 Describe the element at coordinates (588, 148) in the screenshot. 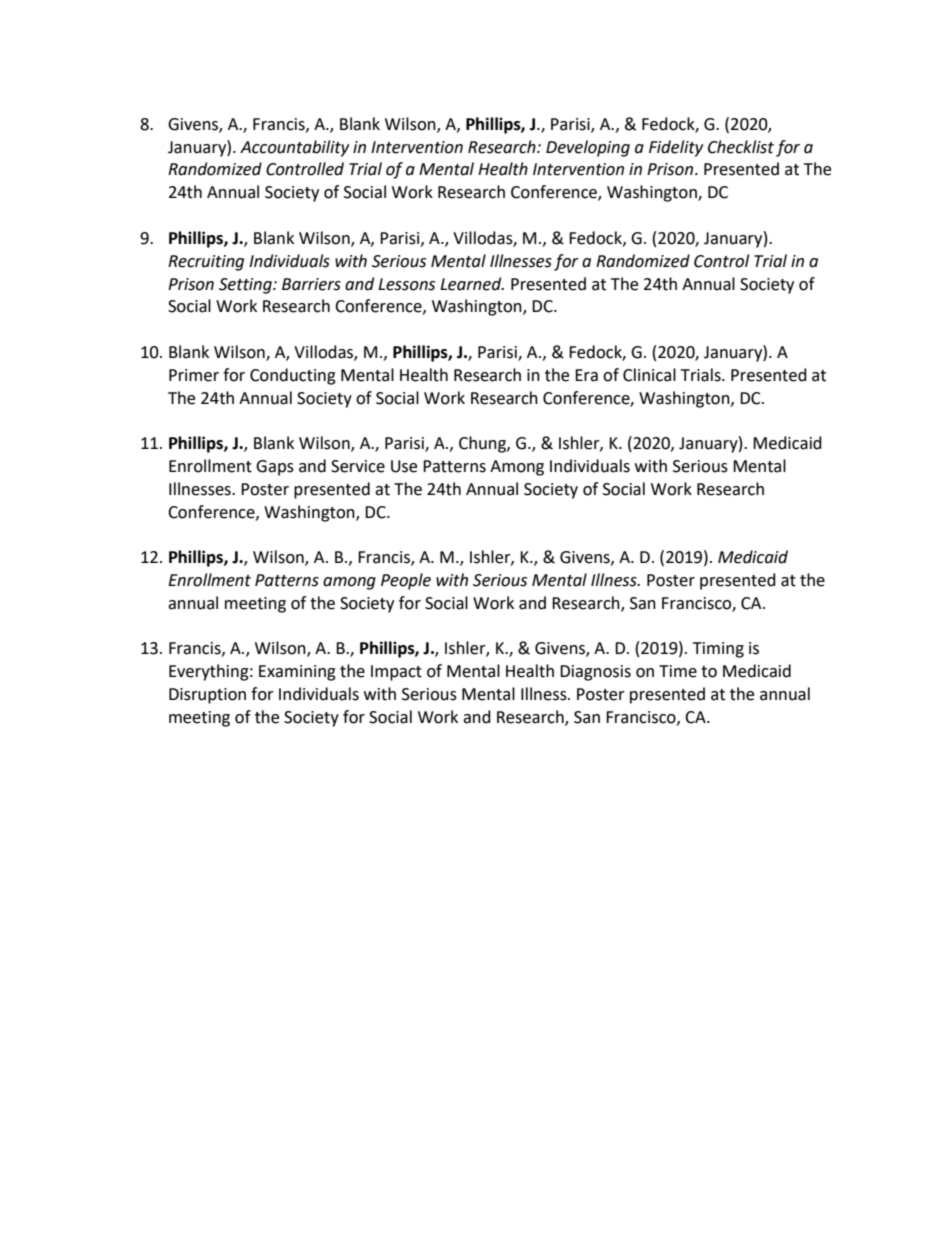

I see `Developing` at that location.
